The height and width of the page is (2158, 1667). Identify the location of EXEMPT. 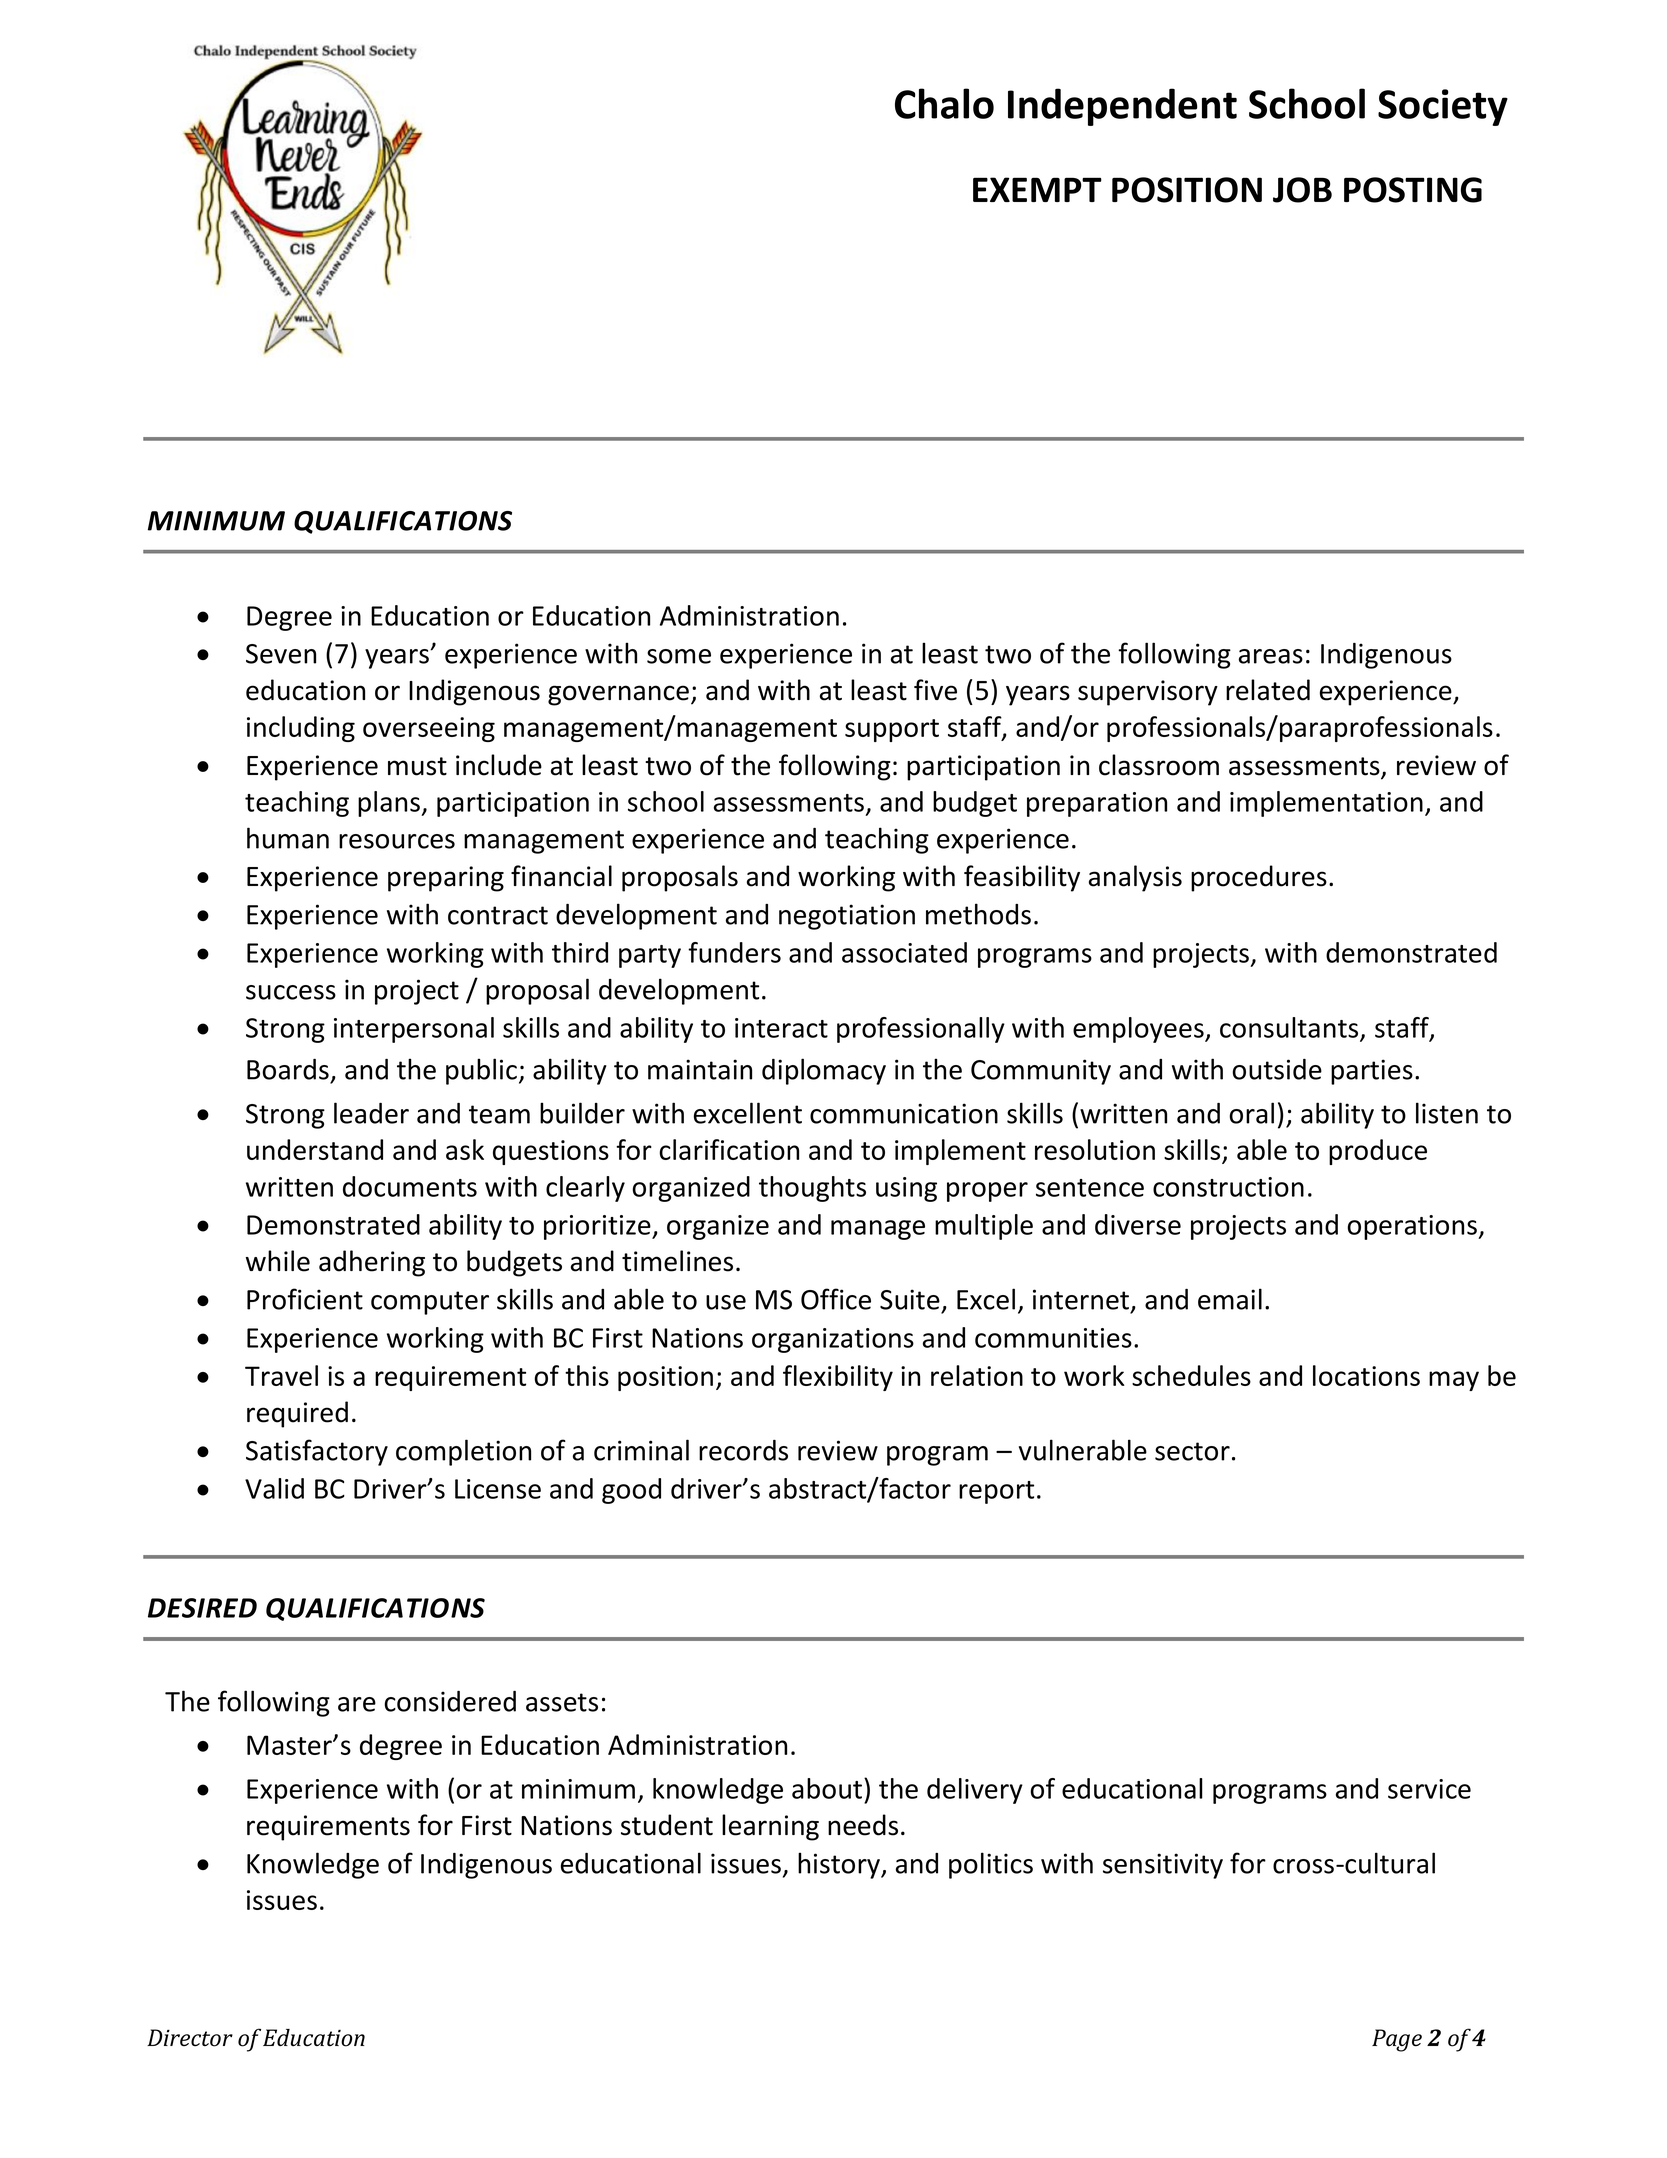
(1037, 189).
